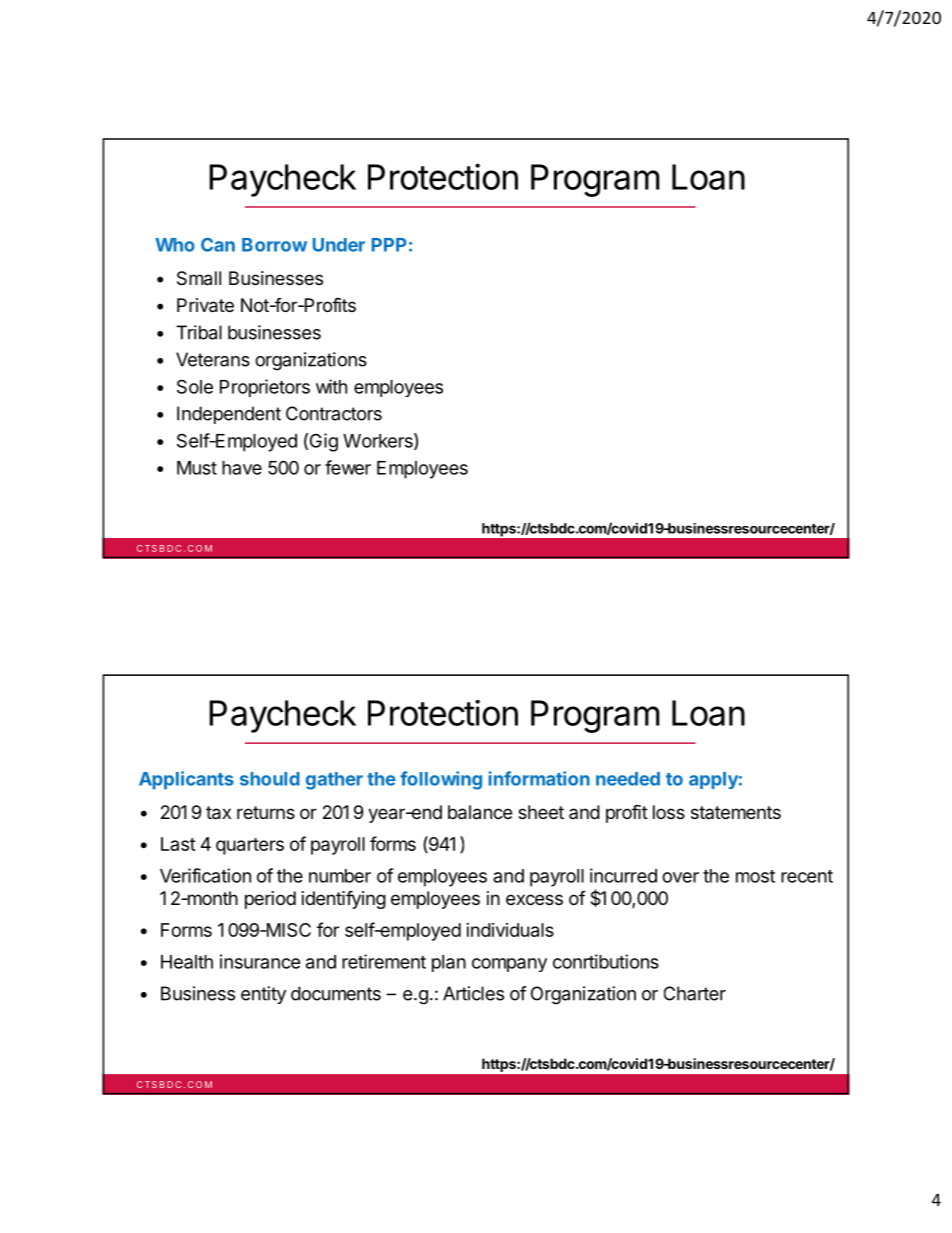  What do you see at coordinates (250, 846) in the document?
I see `quarters` at bounding box center [250, 846].
